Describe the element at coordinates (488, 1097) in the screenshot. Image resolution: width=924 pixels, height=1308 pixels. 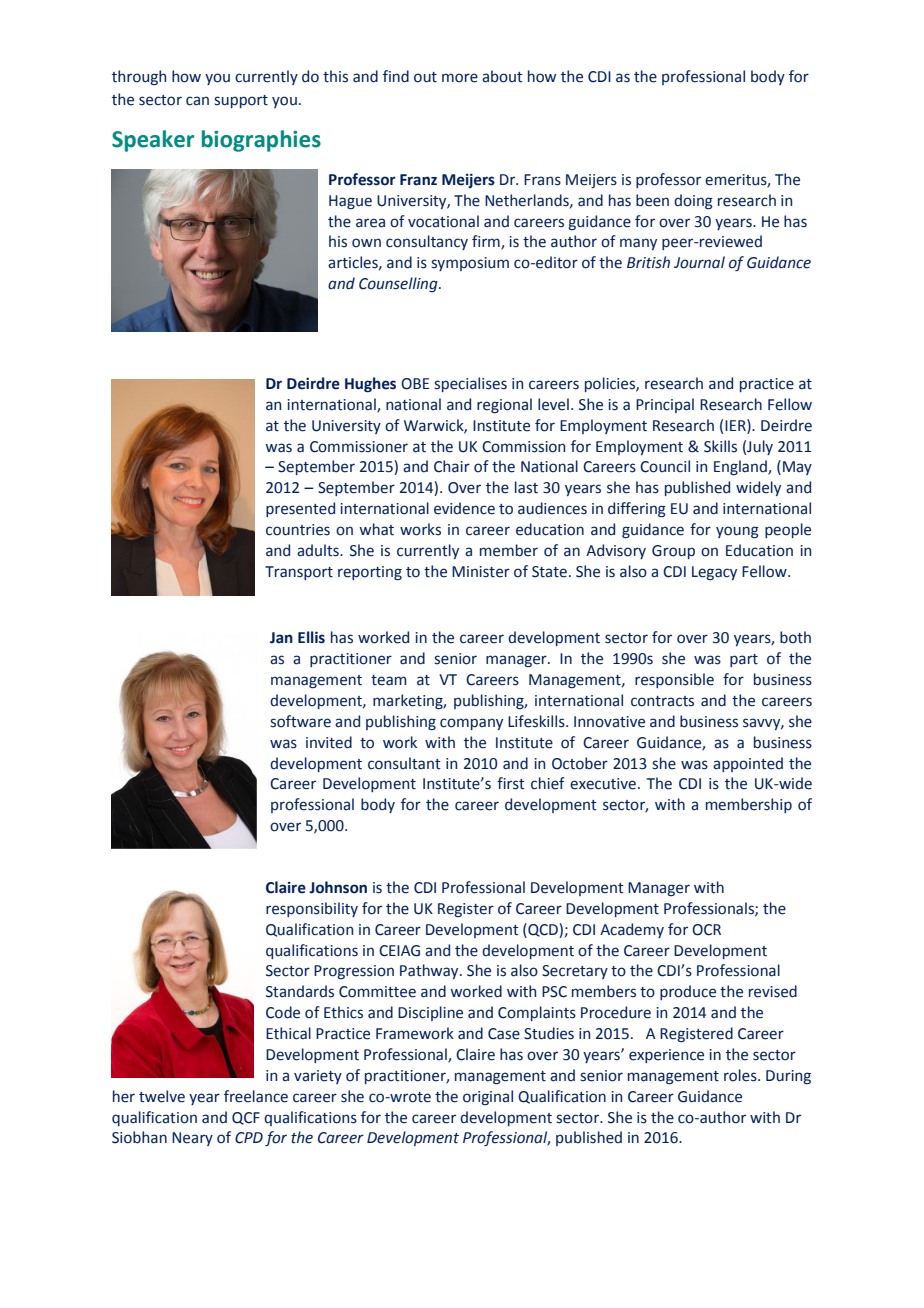
I see `original` at that location.
